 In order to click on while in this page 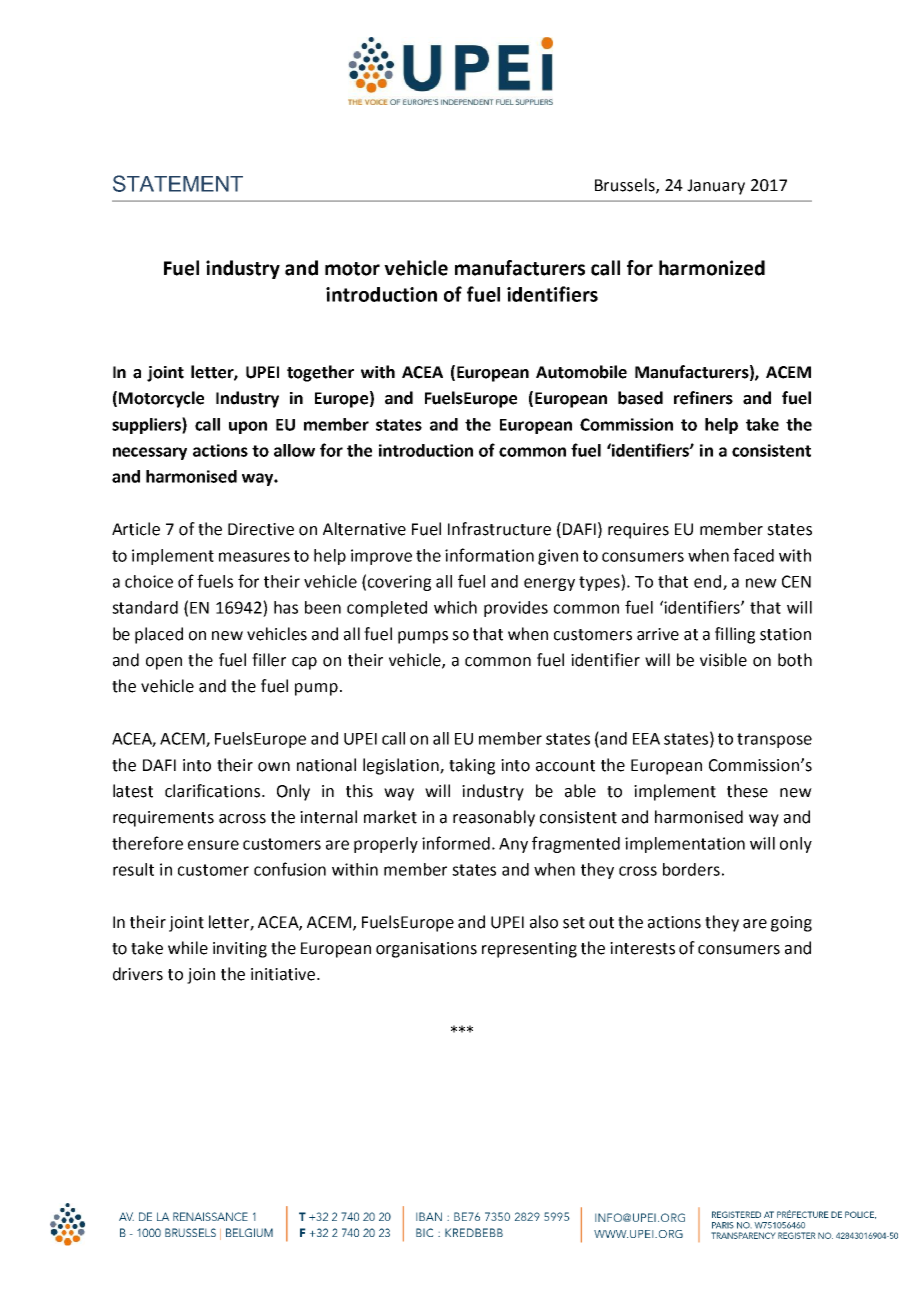, I will do `click(188, 948)`.
